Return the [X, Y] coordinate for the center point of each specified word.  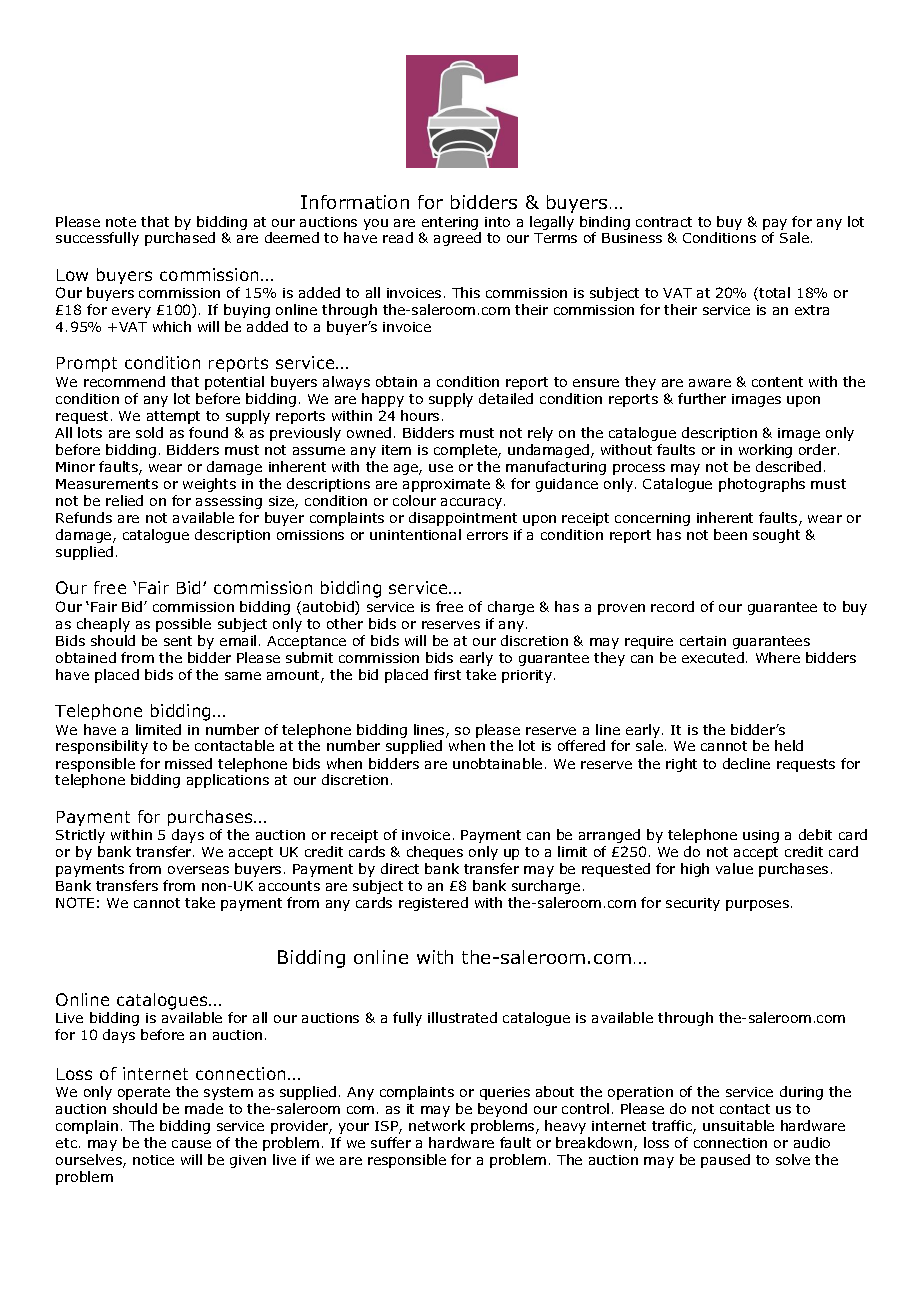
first [447, 674]
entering [451, 225]
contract [664, 222]
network [437, 1125]
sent [178, 641]
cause [191, 1144]
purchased [180, 239]
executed [713, 657]
